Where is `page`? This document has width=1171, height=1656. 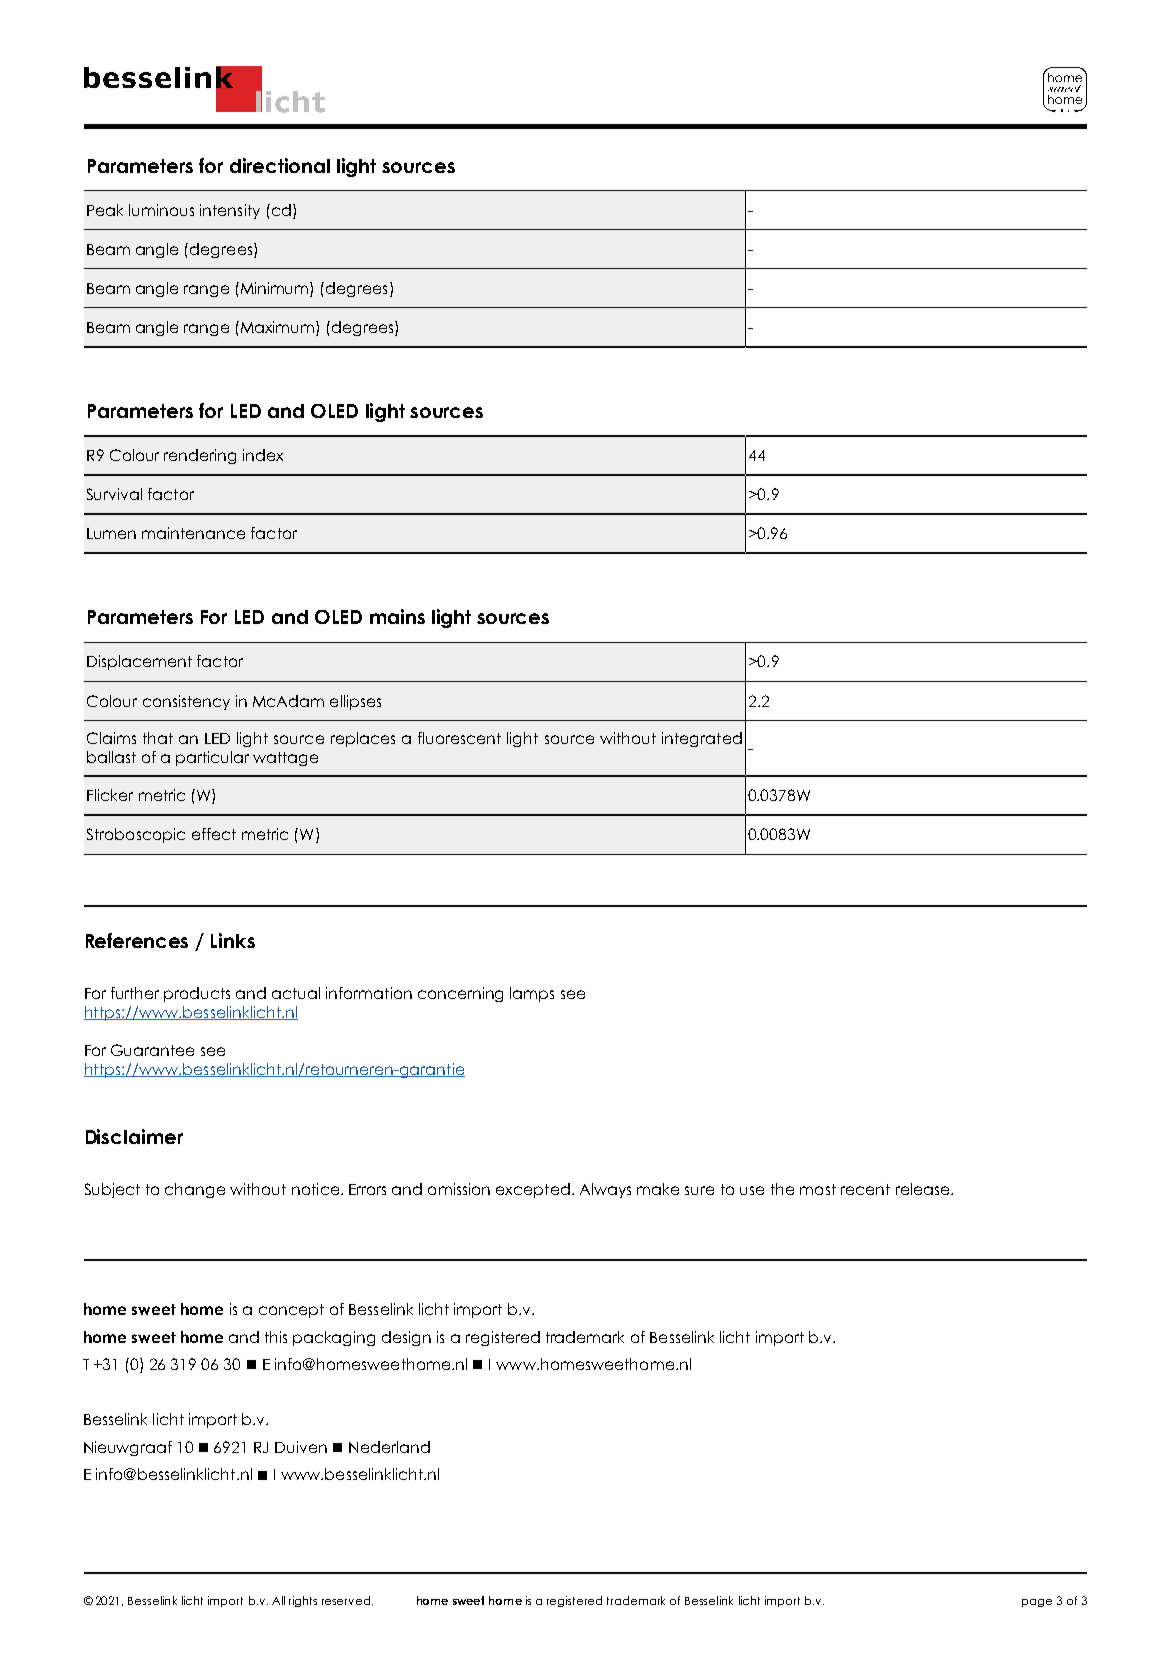
page is located at coordinates (1037, 1603).
